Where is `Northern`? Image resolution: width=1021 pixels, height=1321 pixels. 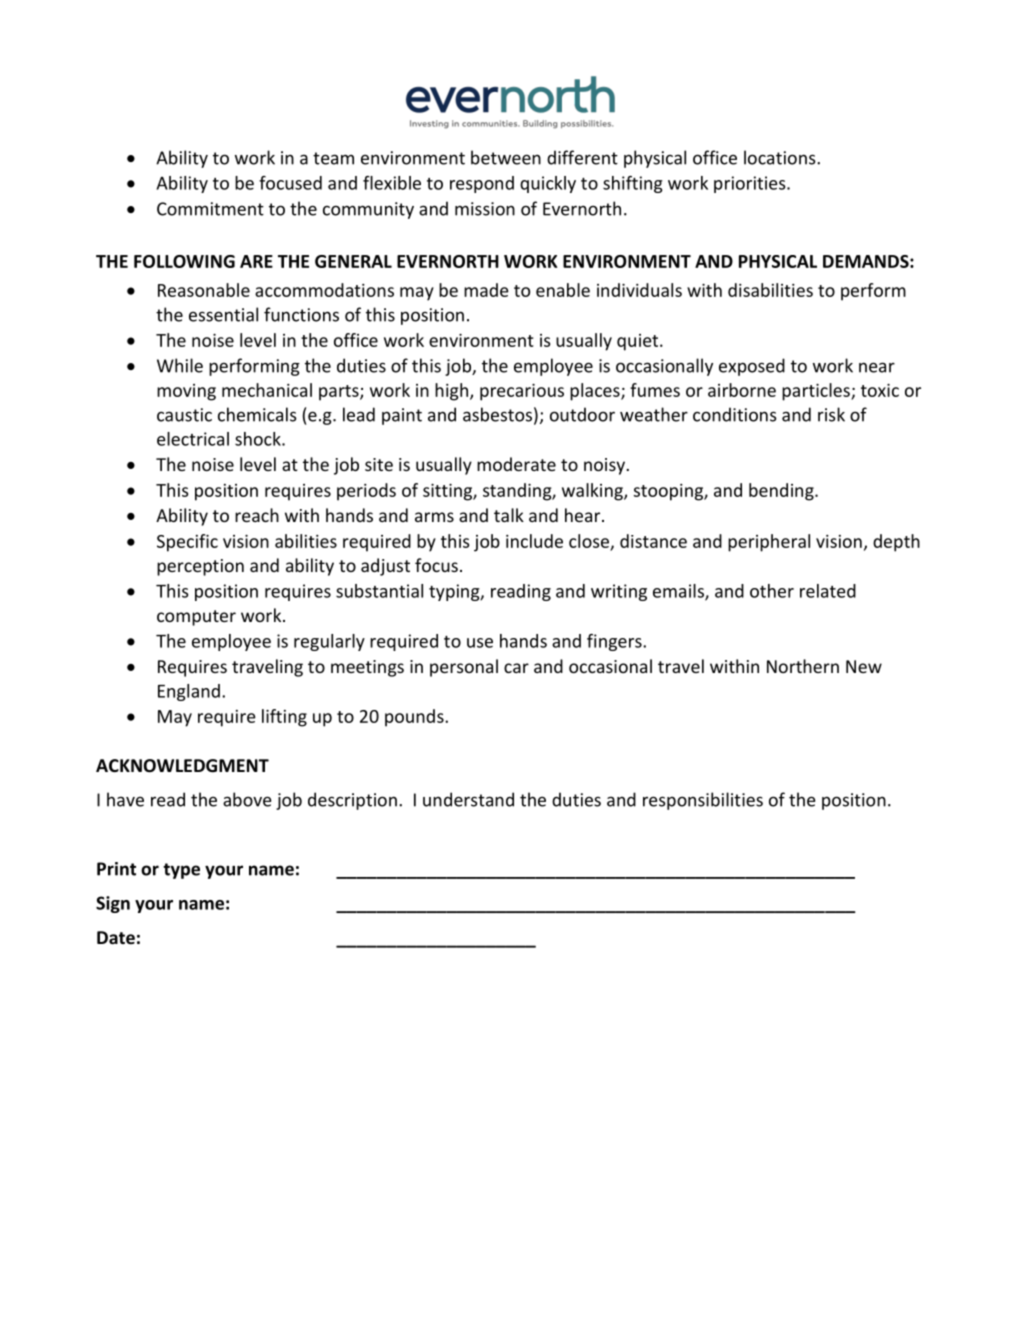
Northern is located at coordinates (803, 666).
